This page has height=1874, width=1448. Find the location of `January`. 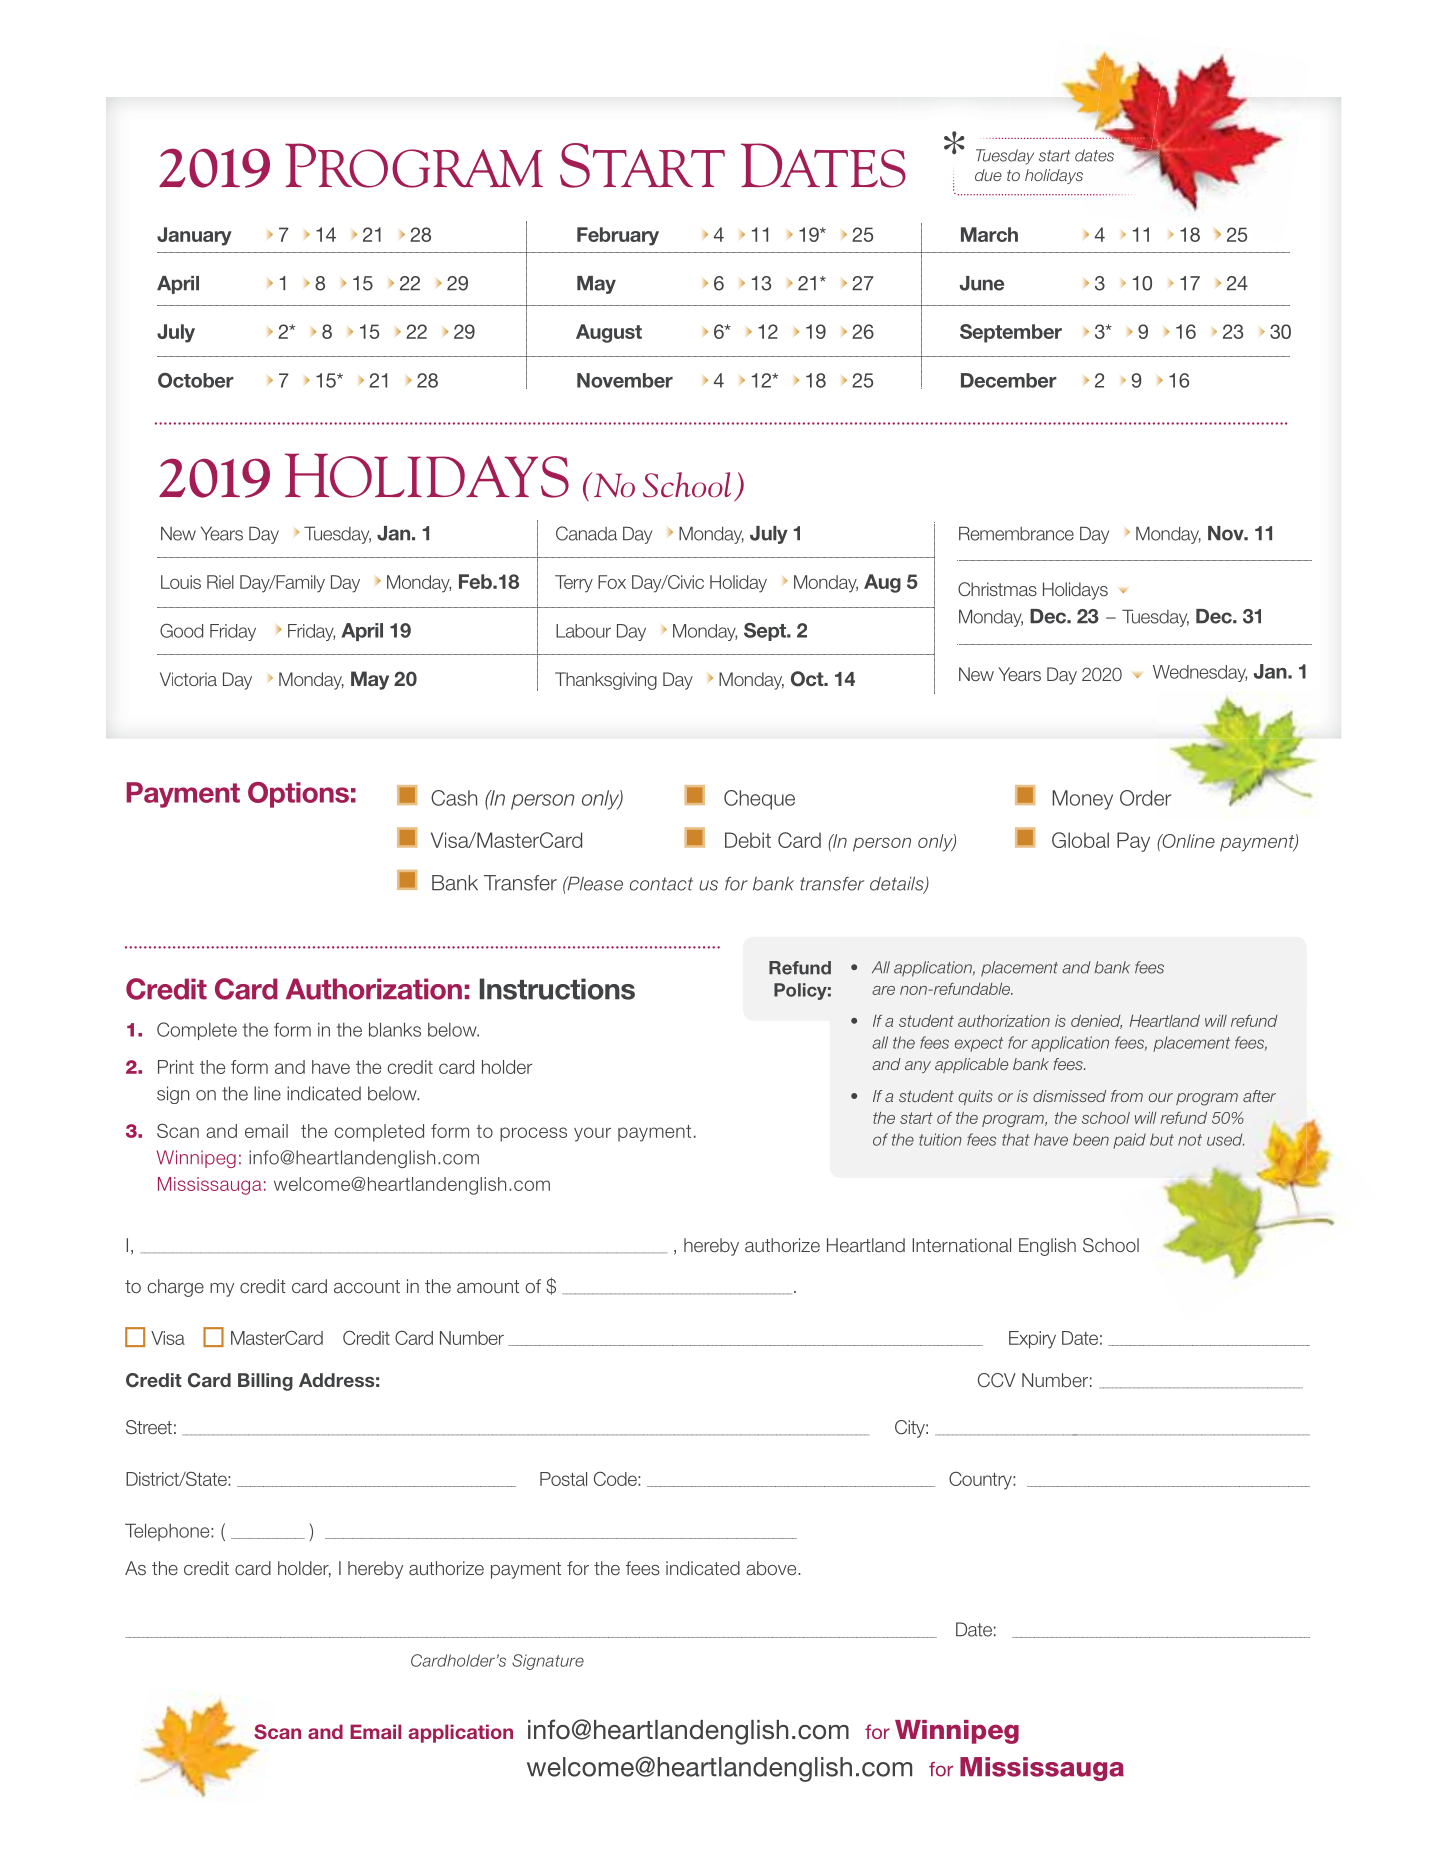

January is located at coordinates (194, 236).
